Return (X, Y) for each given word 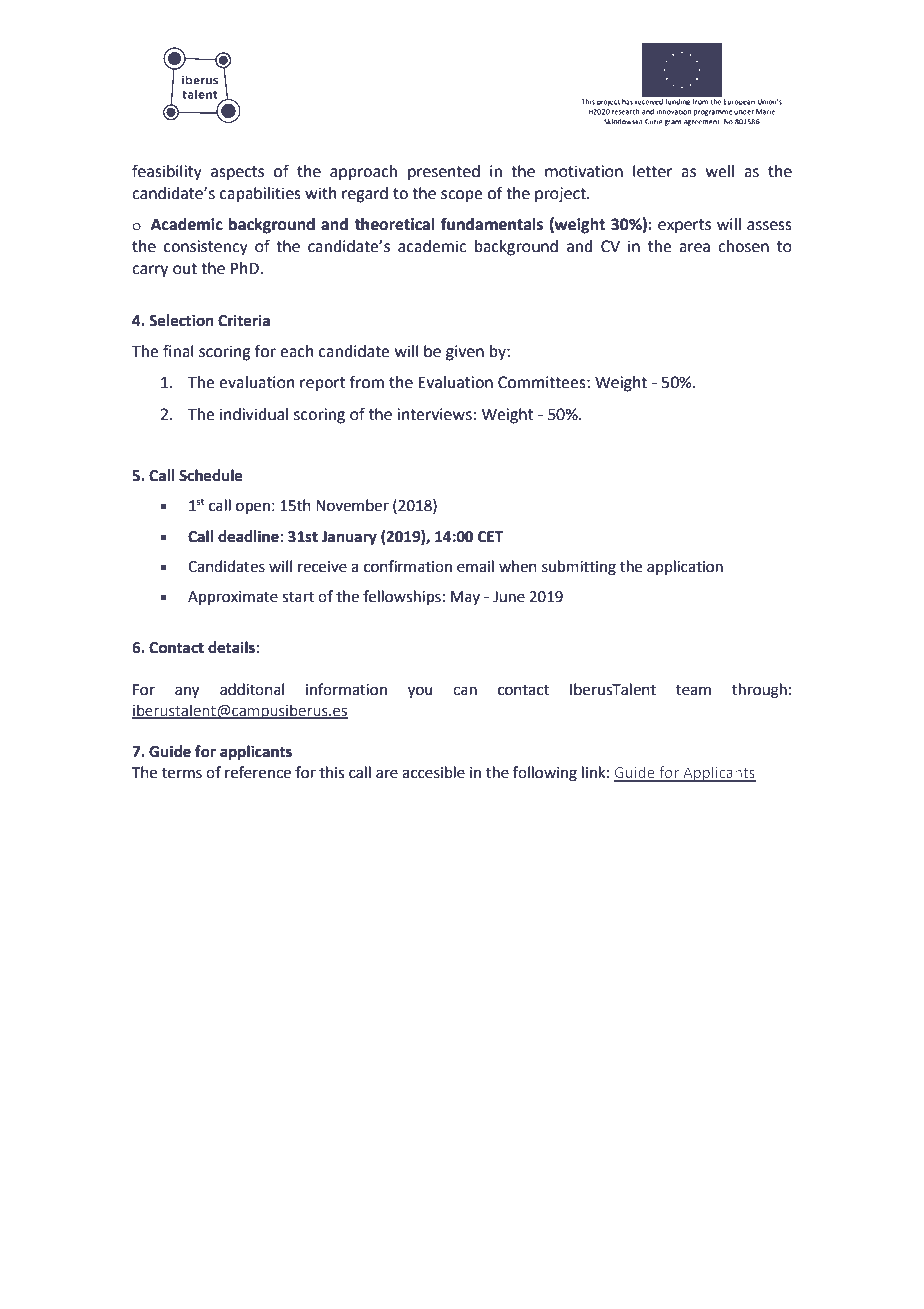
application (685, 567)
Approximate (233, 598)
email (475, 566)
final (178, 351)
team (693, 690)
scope (461, 196)
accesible (433, 772)
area (694, 248)
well (720, 171)
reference (258, 772)
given (465, 353)
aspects (237, 173)
